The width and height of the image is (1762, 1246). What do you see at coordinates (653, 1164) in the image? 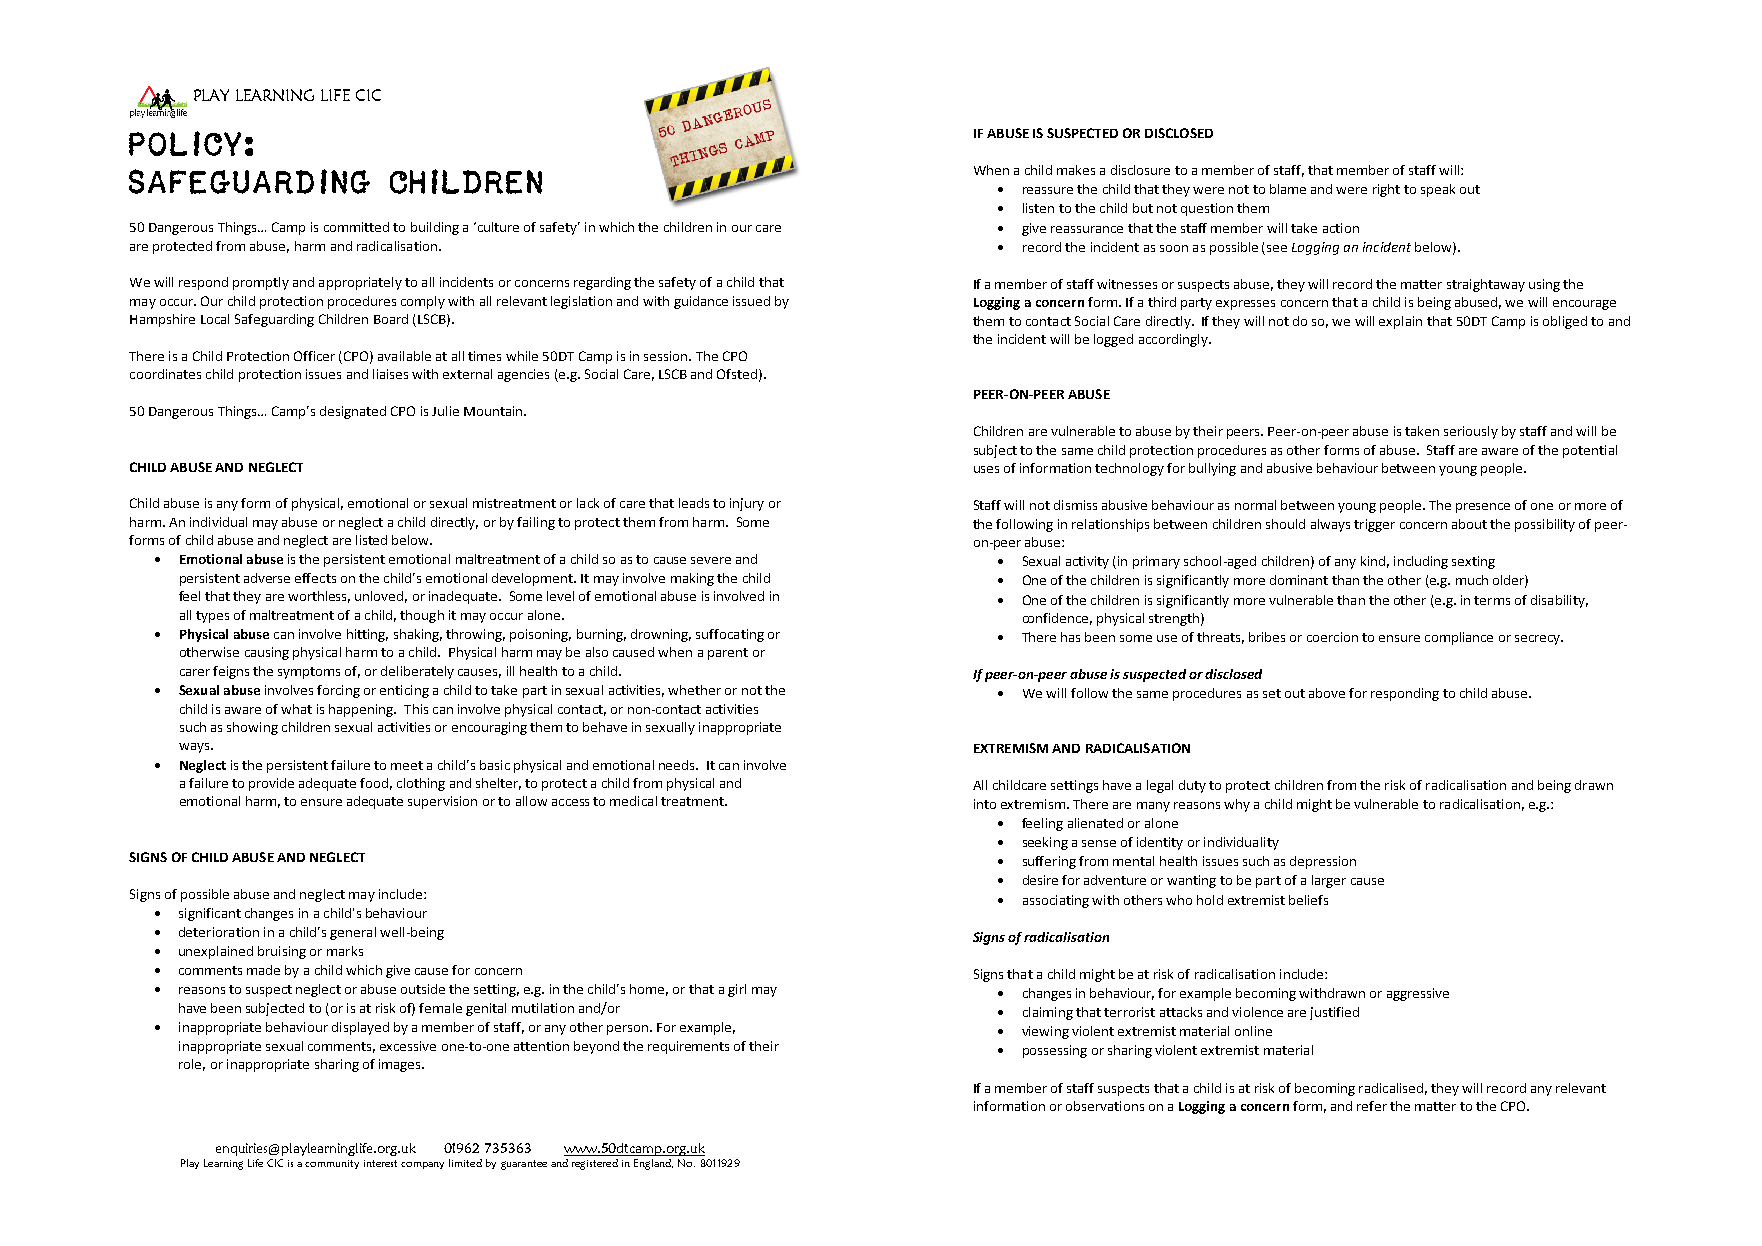
I see `England` at bounding box center [653, 1164].
